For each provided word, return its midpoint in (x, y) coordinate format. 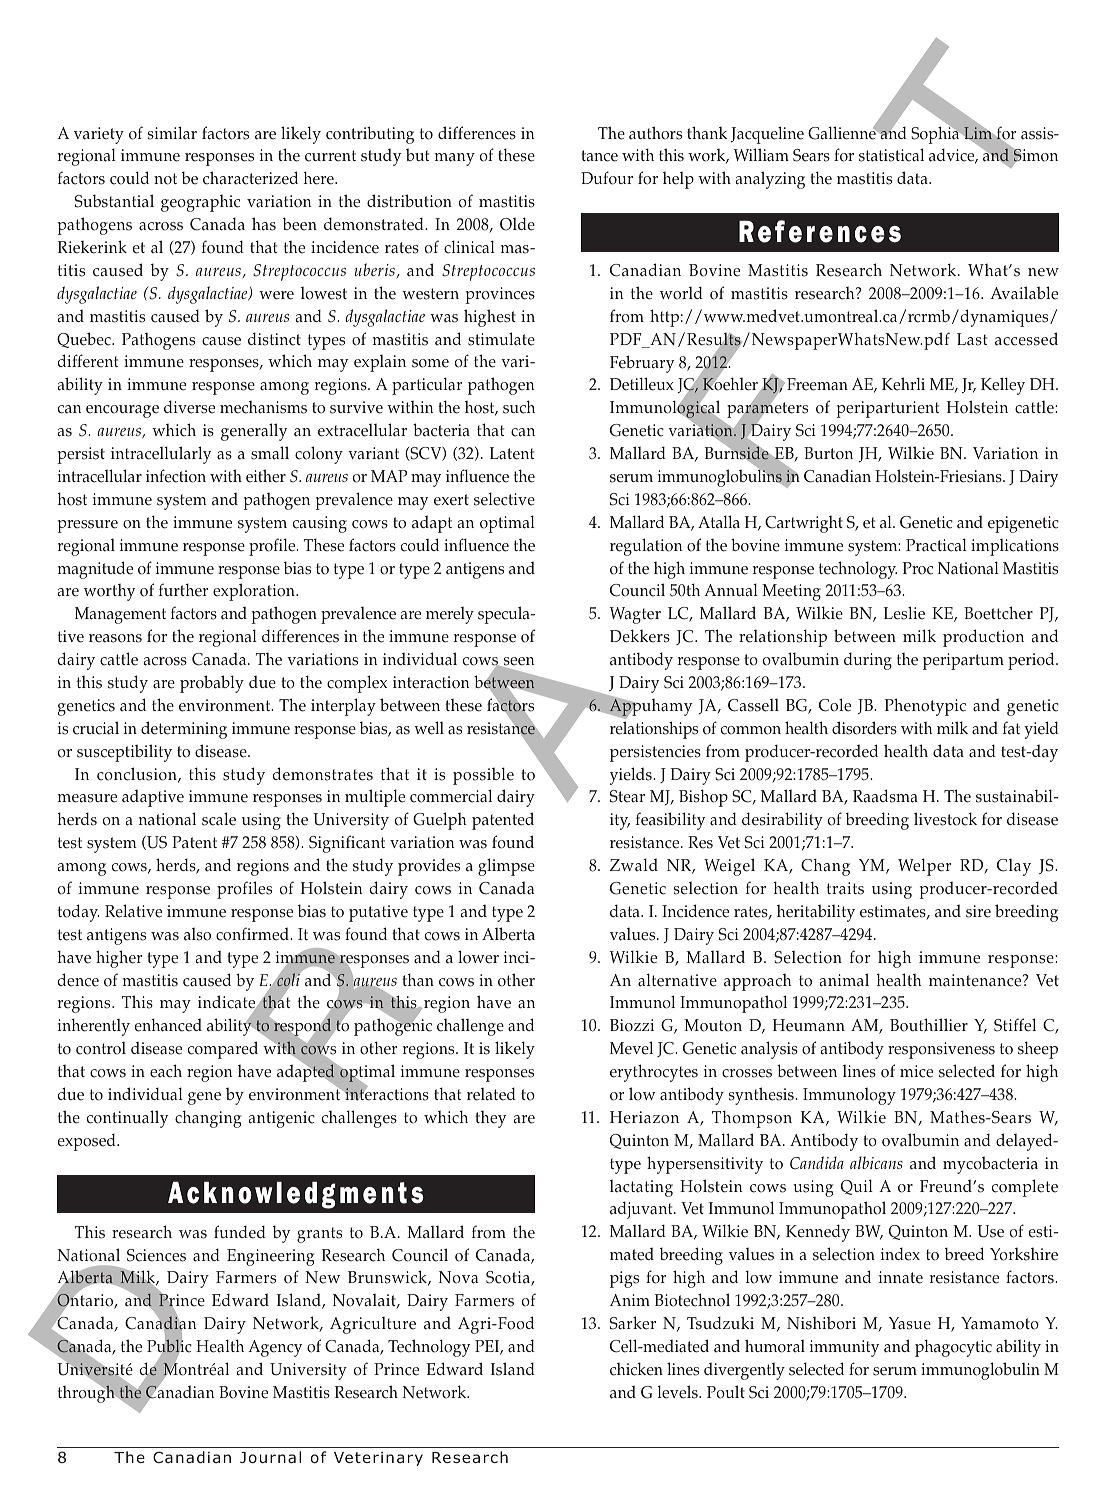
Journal (270, 1457)
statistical (891, 155)
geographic (200, 203)
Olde (517, 224)
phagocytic (953, 1348)
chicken (636, 1369)
